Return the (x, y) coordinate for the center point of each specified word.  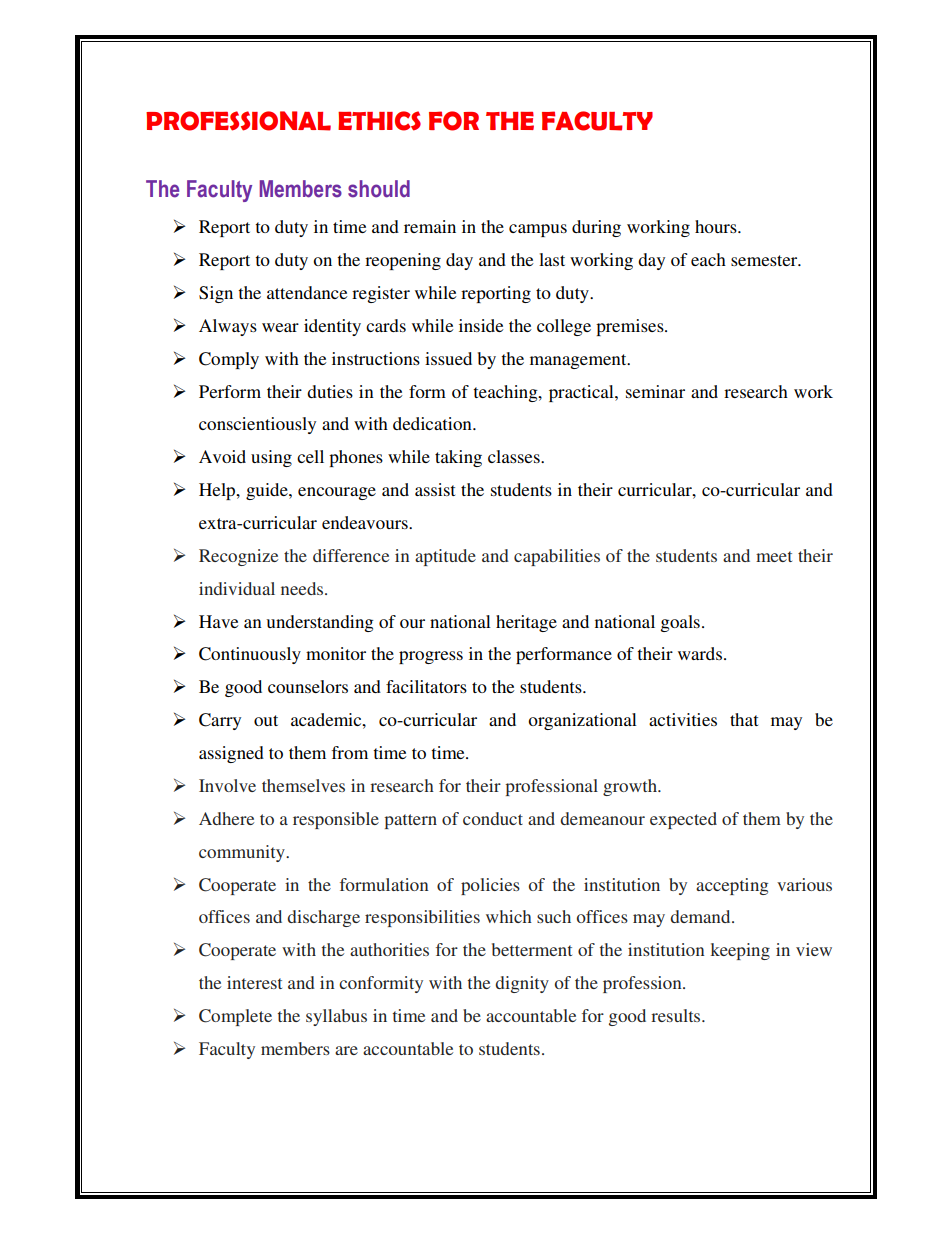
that (744, 719)
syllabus (336, 1017)
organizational (582, 721)
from (350, 752)
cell (310, 456)
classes (515, 456)
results (677, 1015)
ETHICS (379, 121)
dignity (522, 984)
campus (538, 230)
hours (717, 226)
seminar (655, 391)
